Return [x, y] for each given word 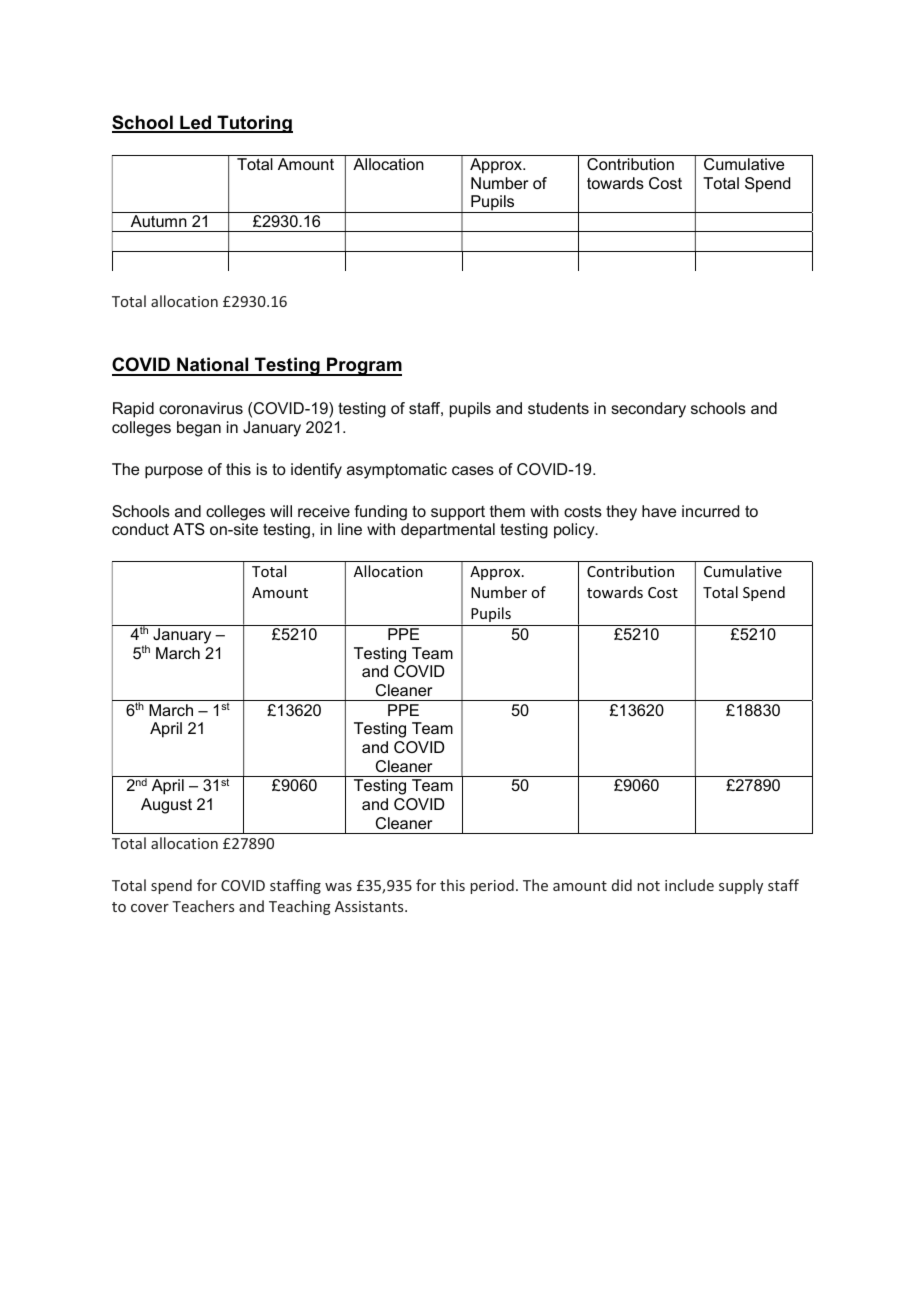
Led [196, 123]
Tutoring [254, 124]
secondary [648, 410]
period [492, 886]
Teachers [203, 906]
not [648, 886]
